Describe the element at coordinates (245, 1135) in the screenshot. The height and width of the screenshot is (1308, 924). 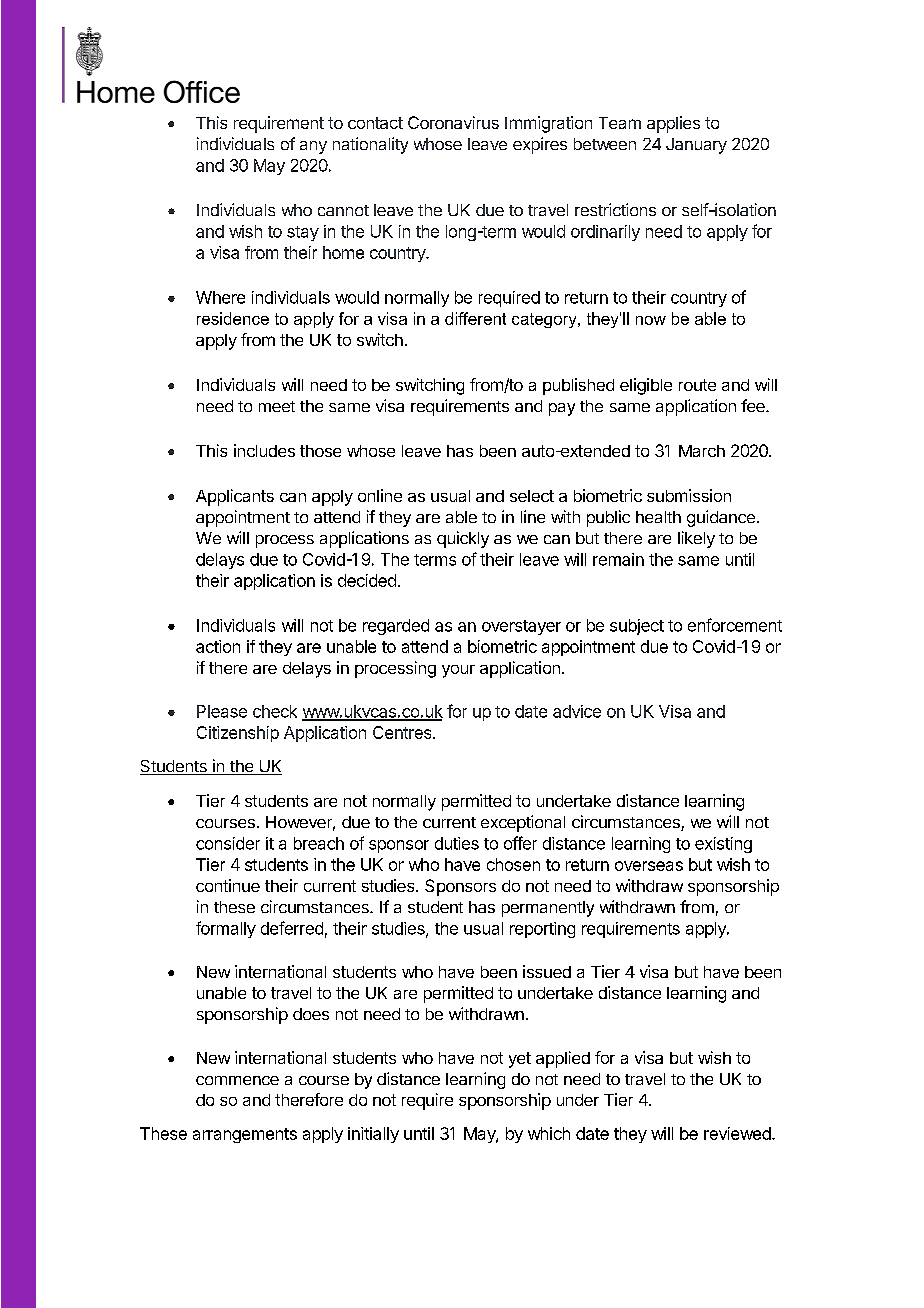
I see `arrangements` at that location.
